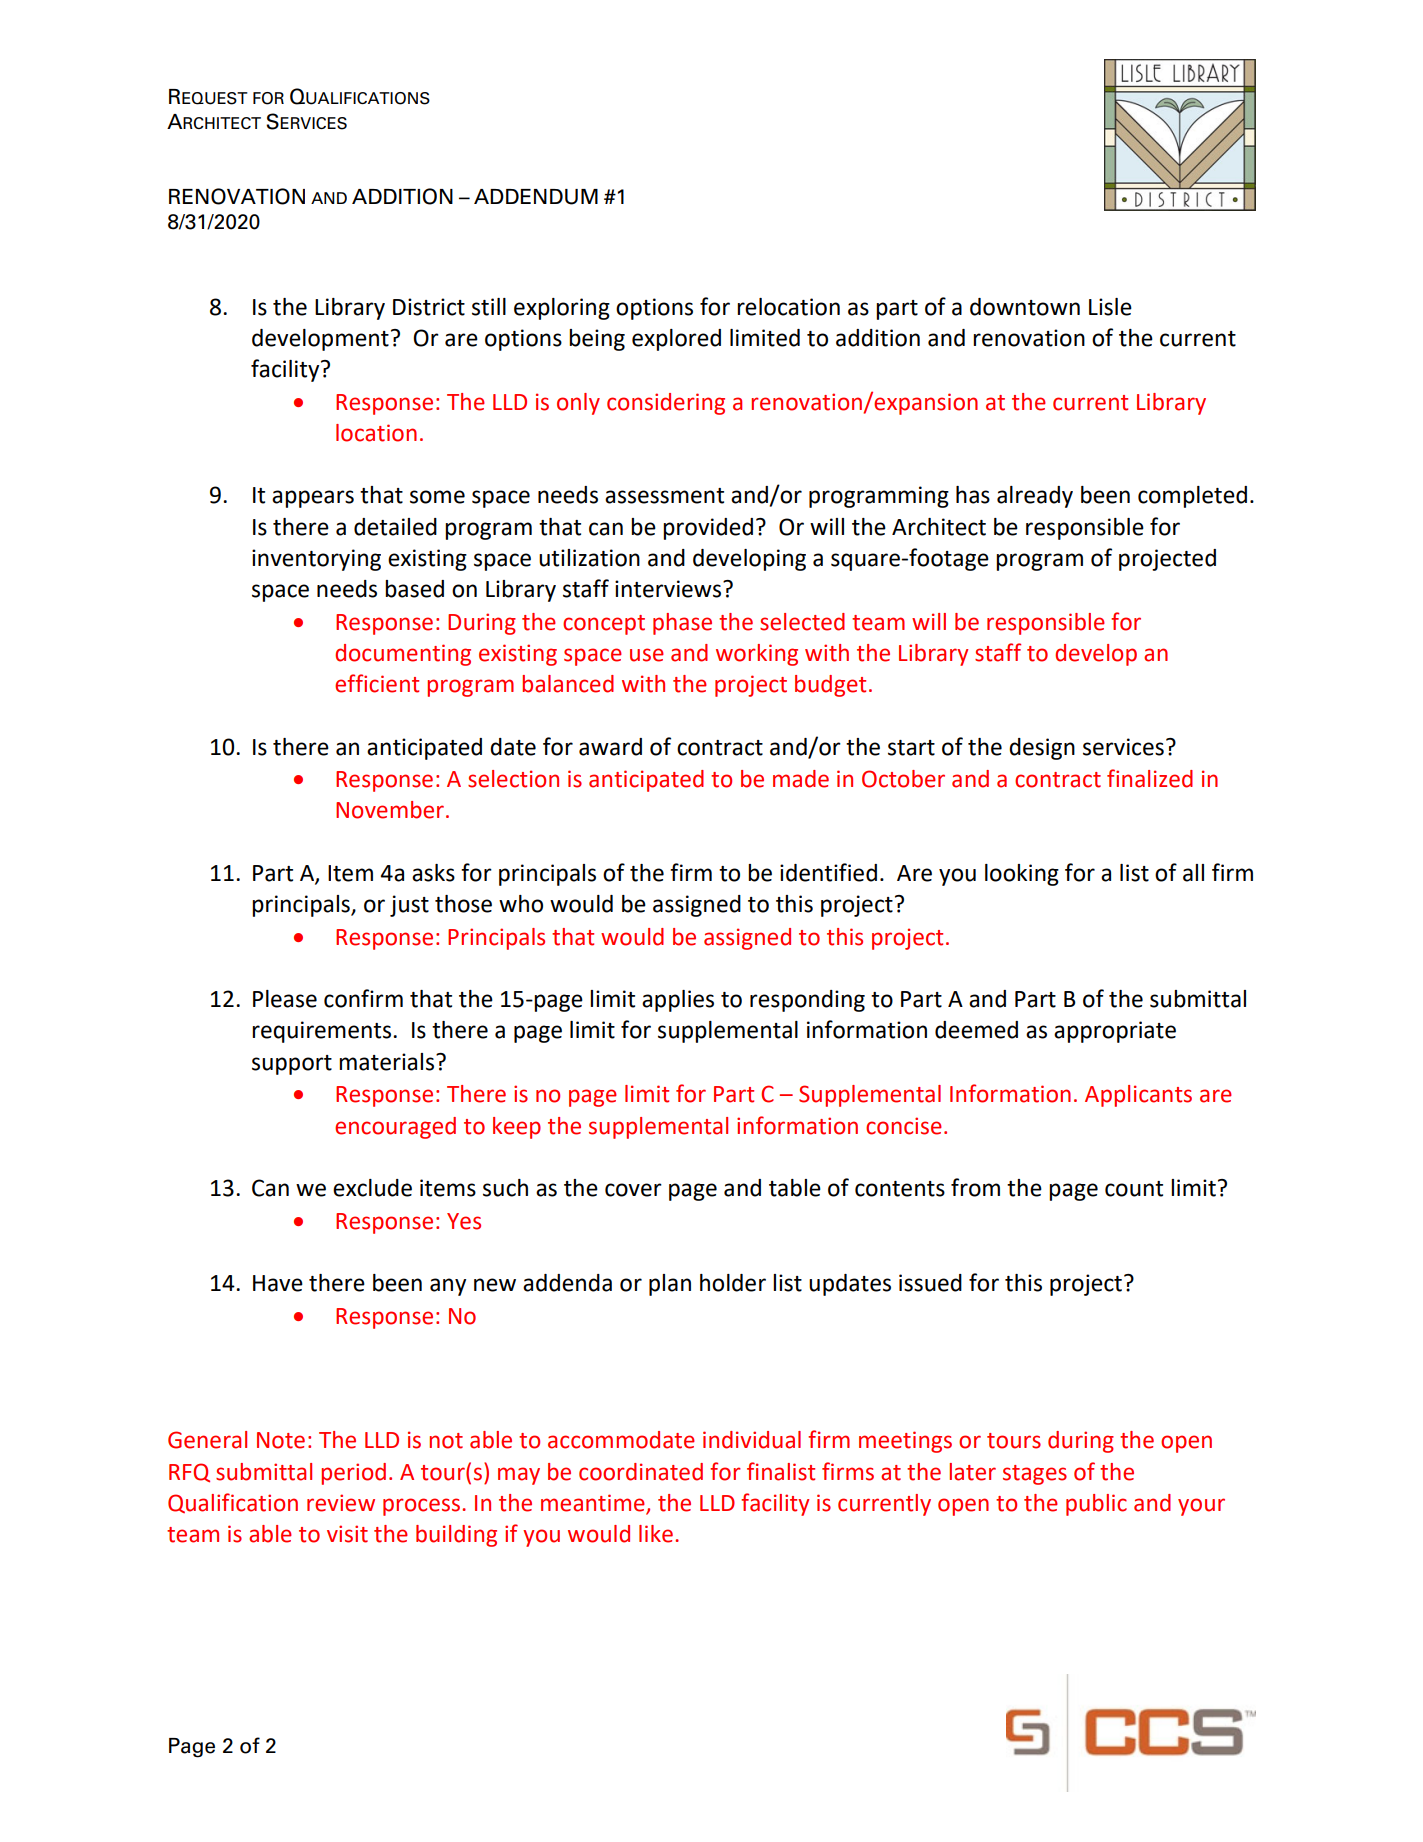 The image size is (1423, 1842). What do you see at coordinates (1042, 749) in the image?
I see `design` at bounding box center [1042, 749].
